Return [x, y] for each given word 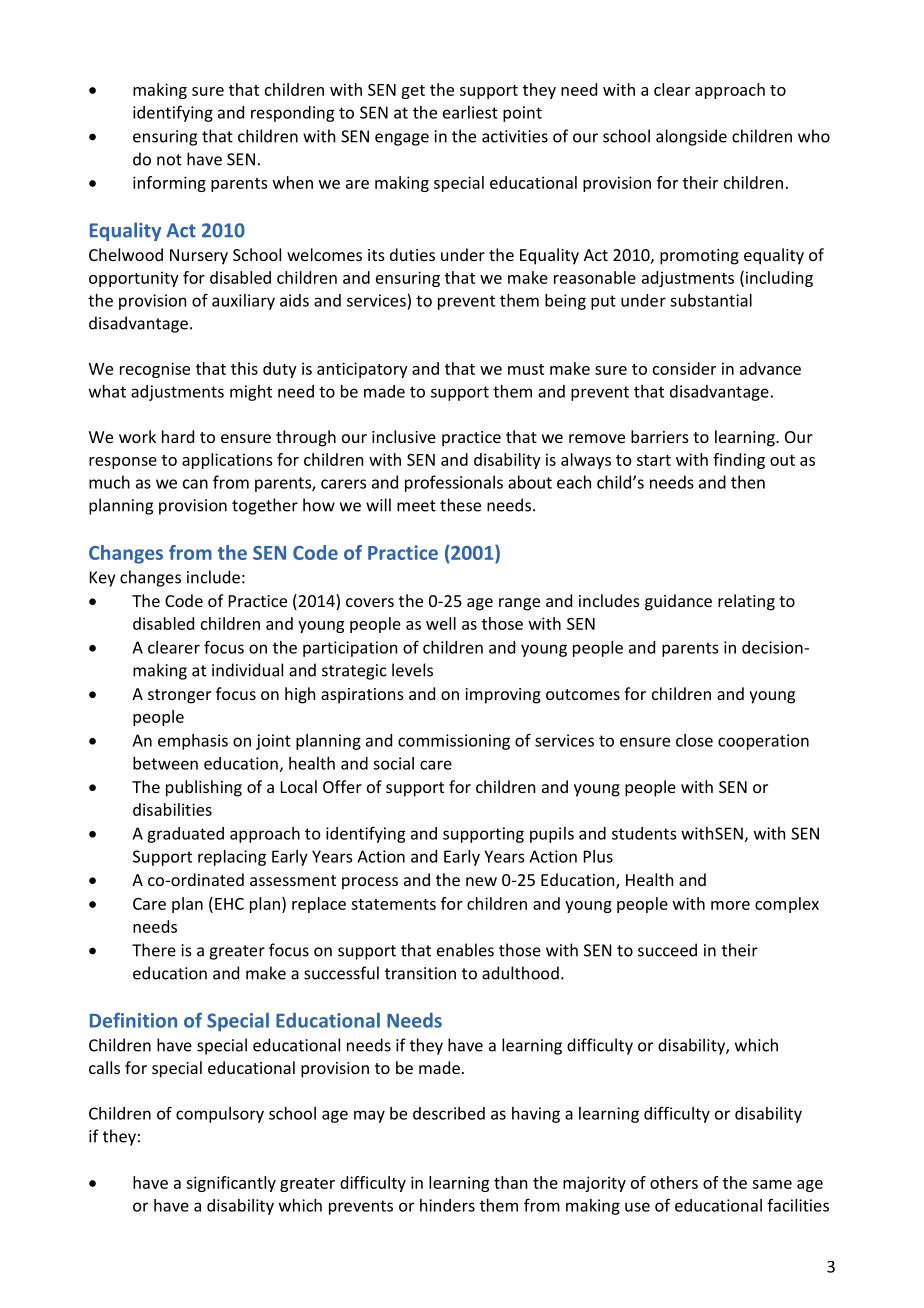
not [169, 160]
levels [412, 670]
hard [178, 436]
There [154, 950]
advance [770, 368]
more [730, 905]
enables [465, 950]
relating [746, 602]
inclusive [404, 436]
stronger [179, 696]
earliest [470, 112]
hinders [447, 1205]
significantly [231, 1184]
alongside [691, 137]
